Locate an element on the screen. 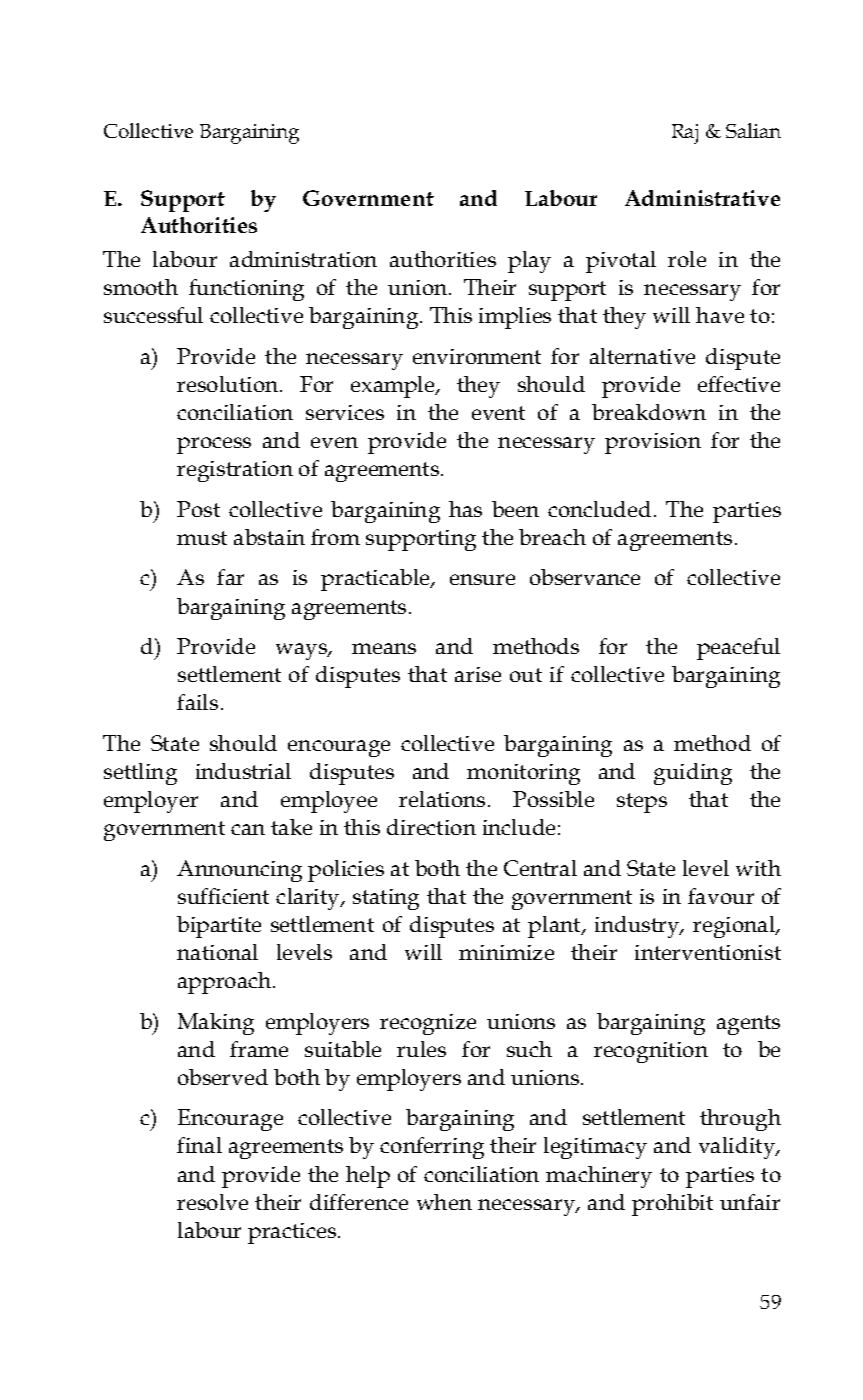 This screenshot has width=863, height=1400. administration is located at coordinates (303, 259).
